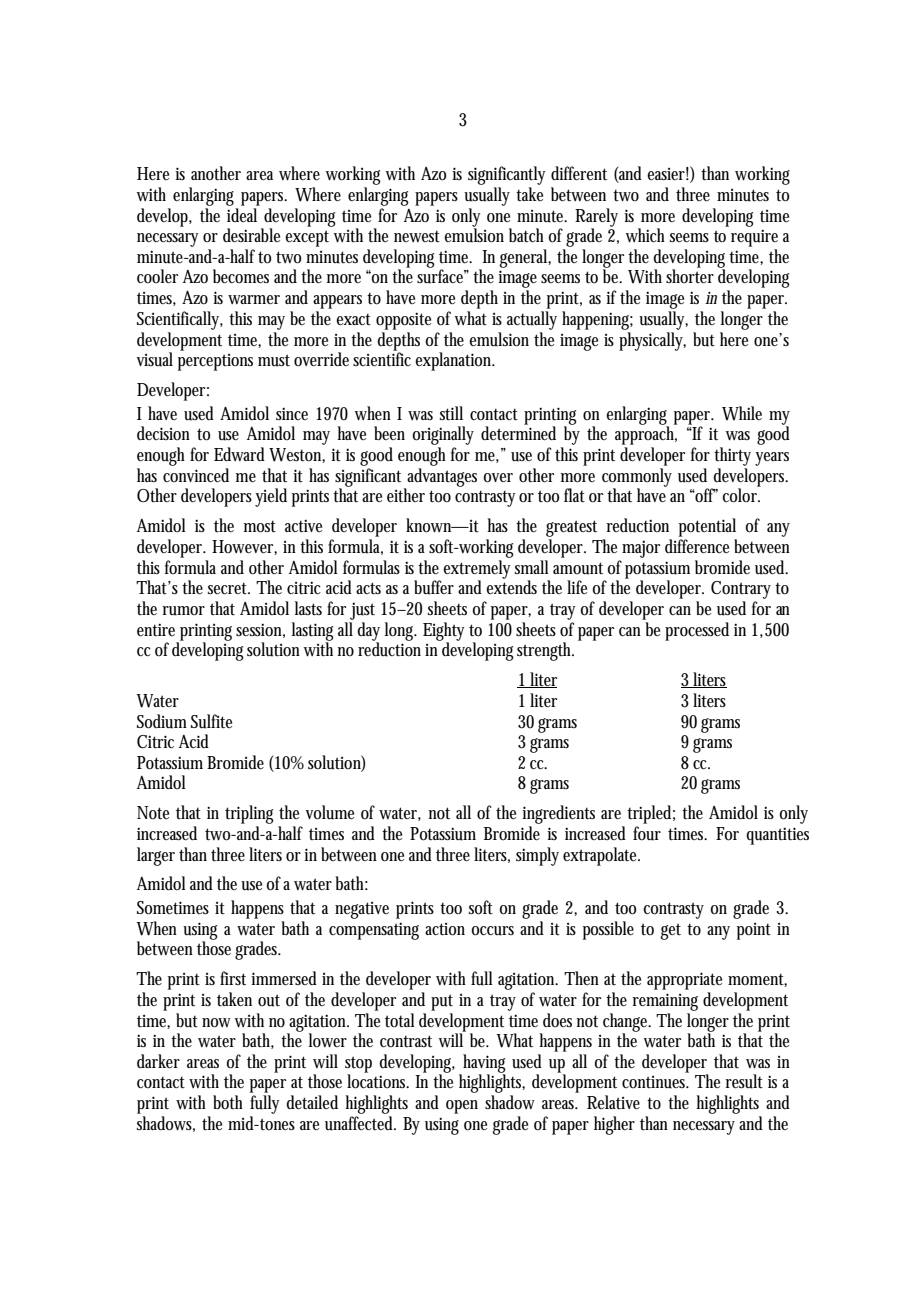 Image resolution: width=924 pixels, height=1308 pixels. Describe the element at coordinates (697, 631) in the document. I see `processed` at that location.
